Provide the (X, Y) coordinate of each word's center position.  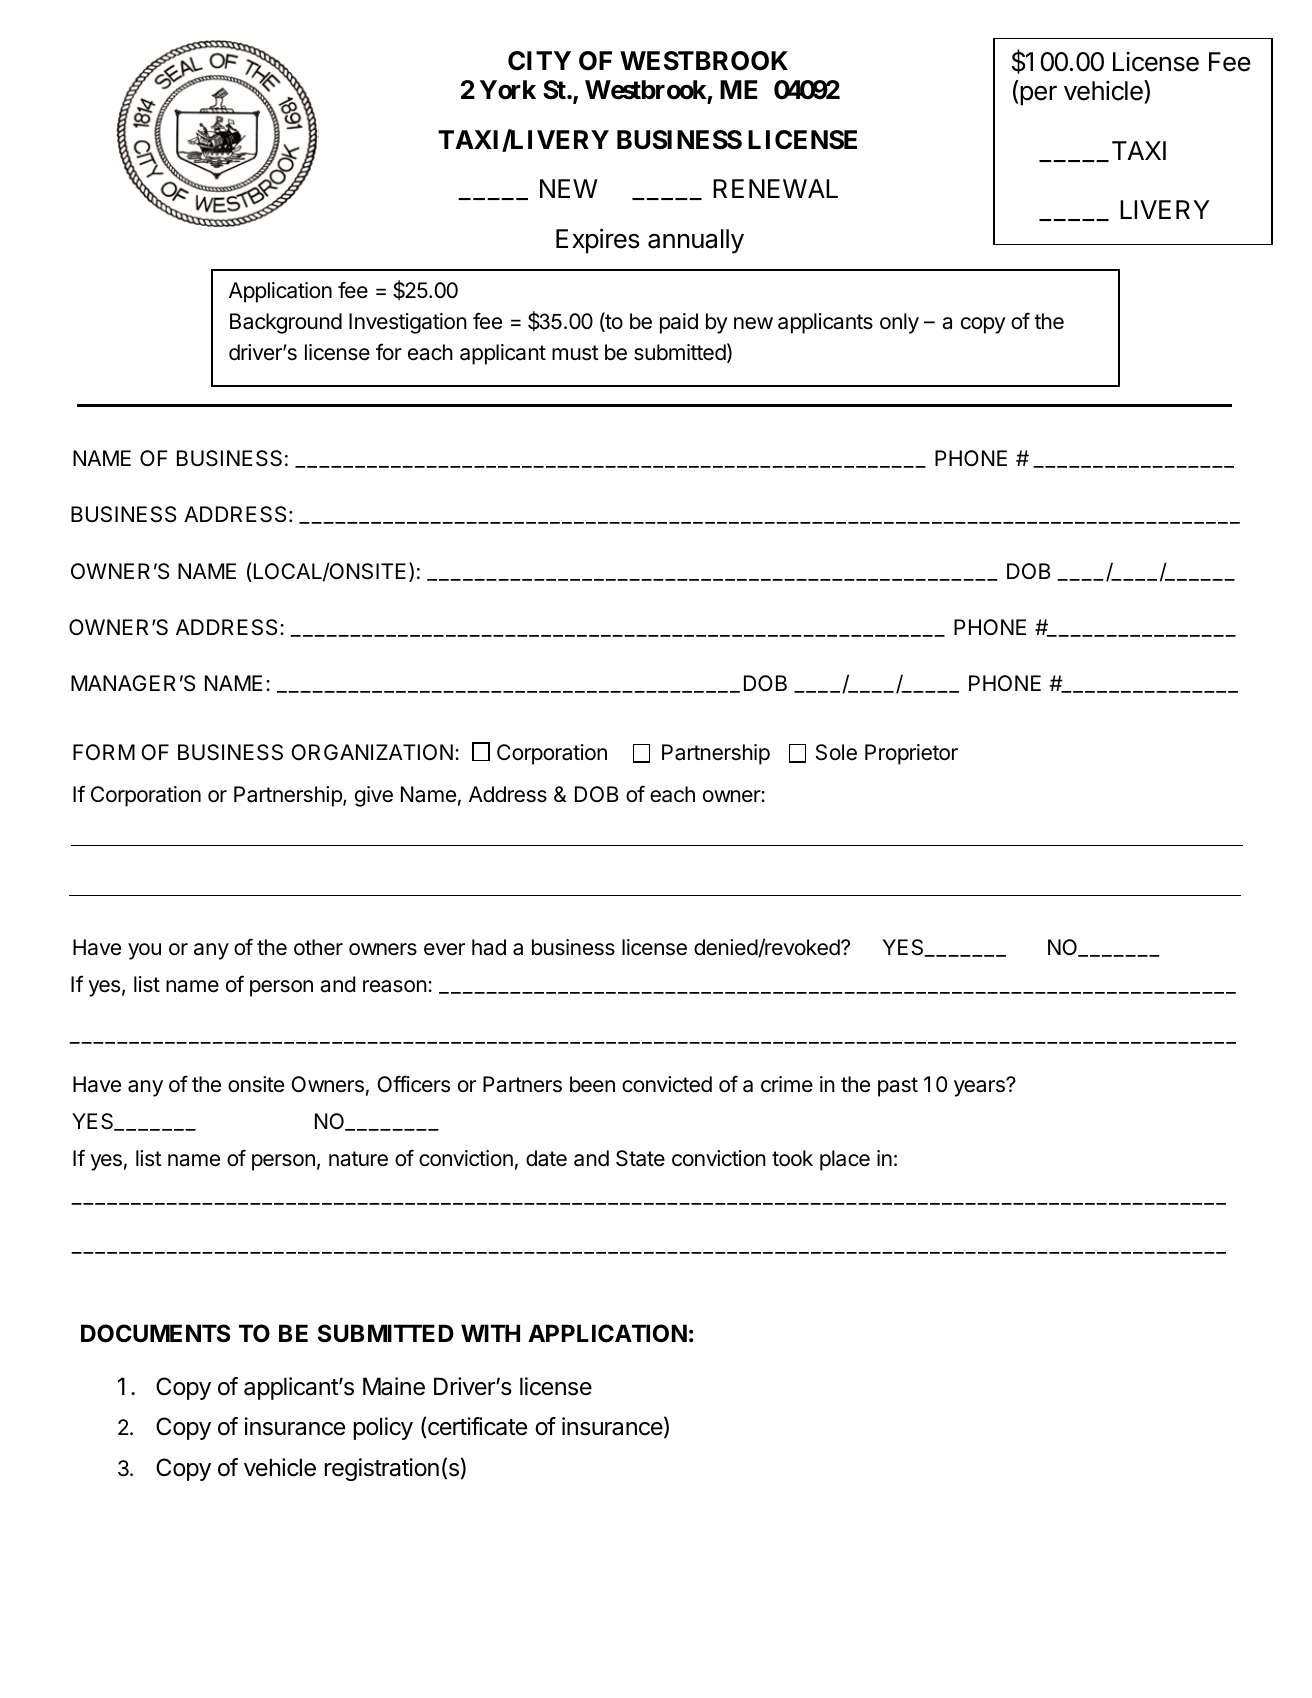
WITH (490, 1333)
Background (286, 323)
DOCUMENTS (155, 1333)
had (489, 947)
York (508, 90)
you (144, 951)
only (899, 323)
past (898, 1087)
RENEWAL (775, 188)
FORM (104, 752)
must (575, 353)
